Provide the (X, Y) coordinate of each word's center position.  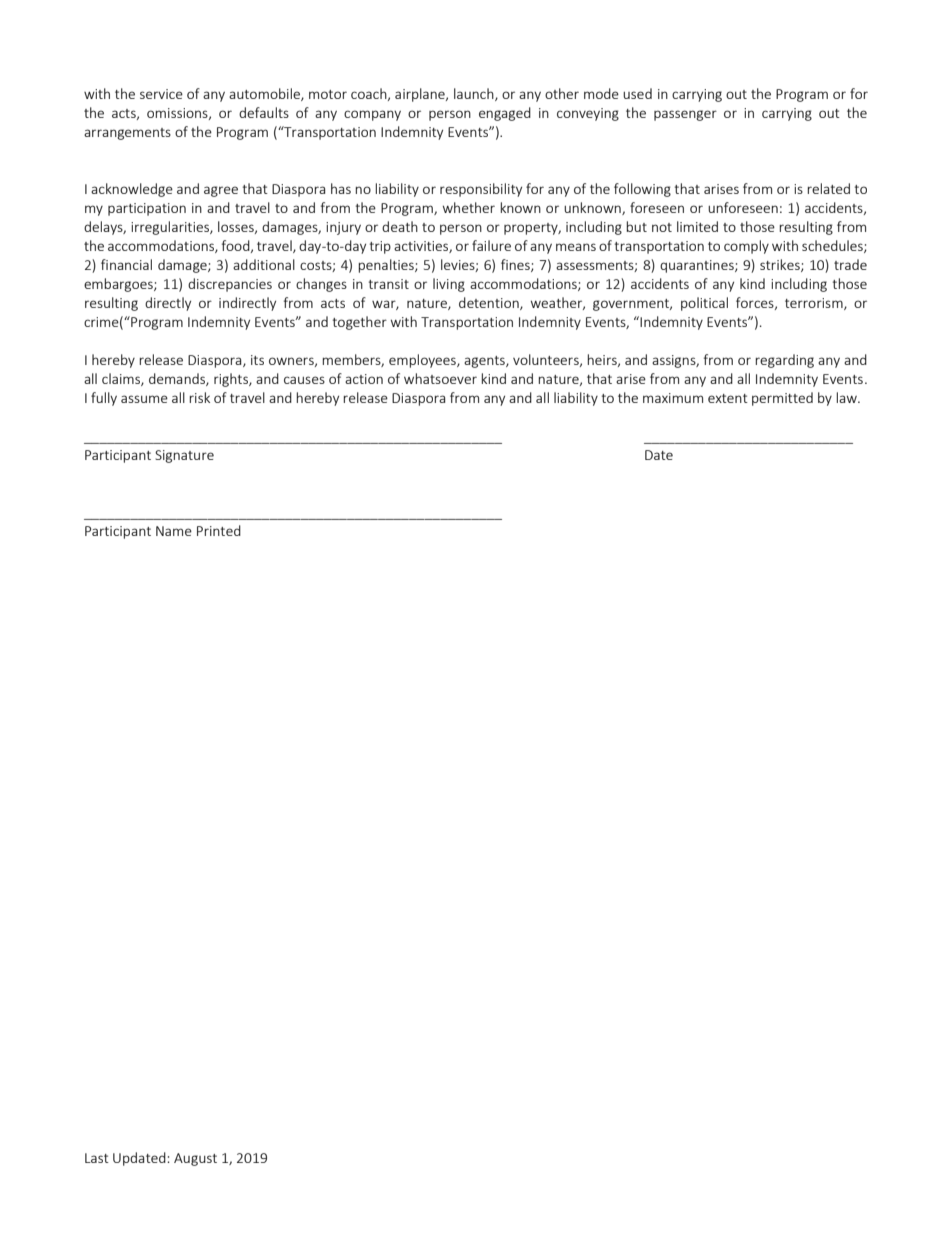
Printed (219, 530)
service (161, 94)
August (195, 1159)
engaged (505, 114)
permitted (782, 399)
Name (174, 531)
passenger (685, 115)
